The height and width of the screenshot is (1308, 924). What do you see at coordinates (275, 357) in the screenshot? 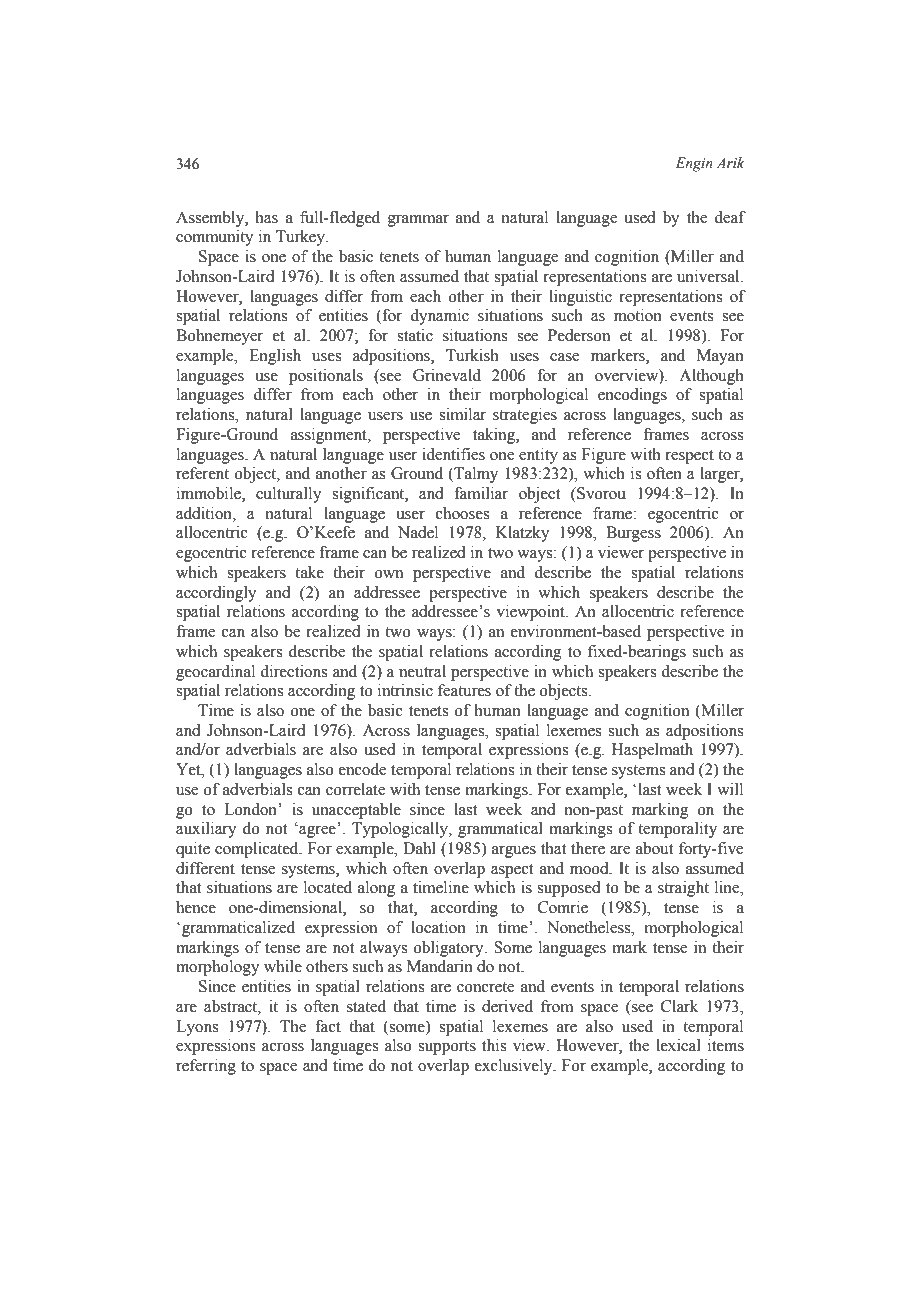
I see `English` at bounding box center [275, 357].
